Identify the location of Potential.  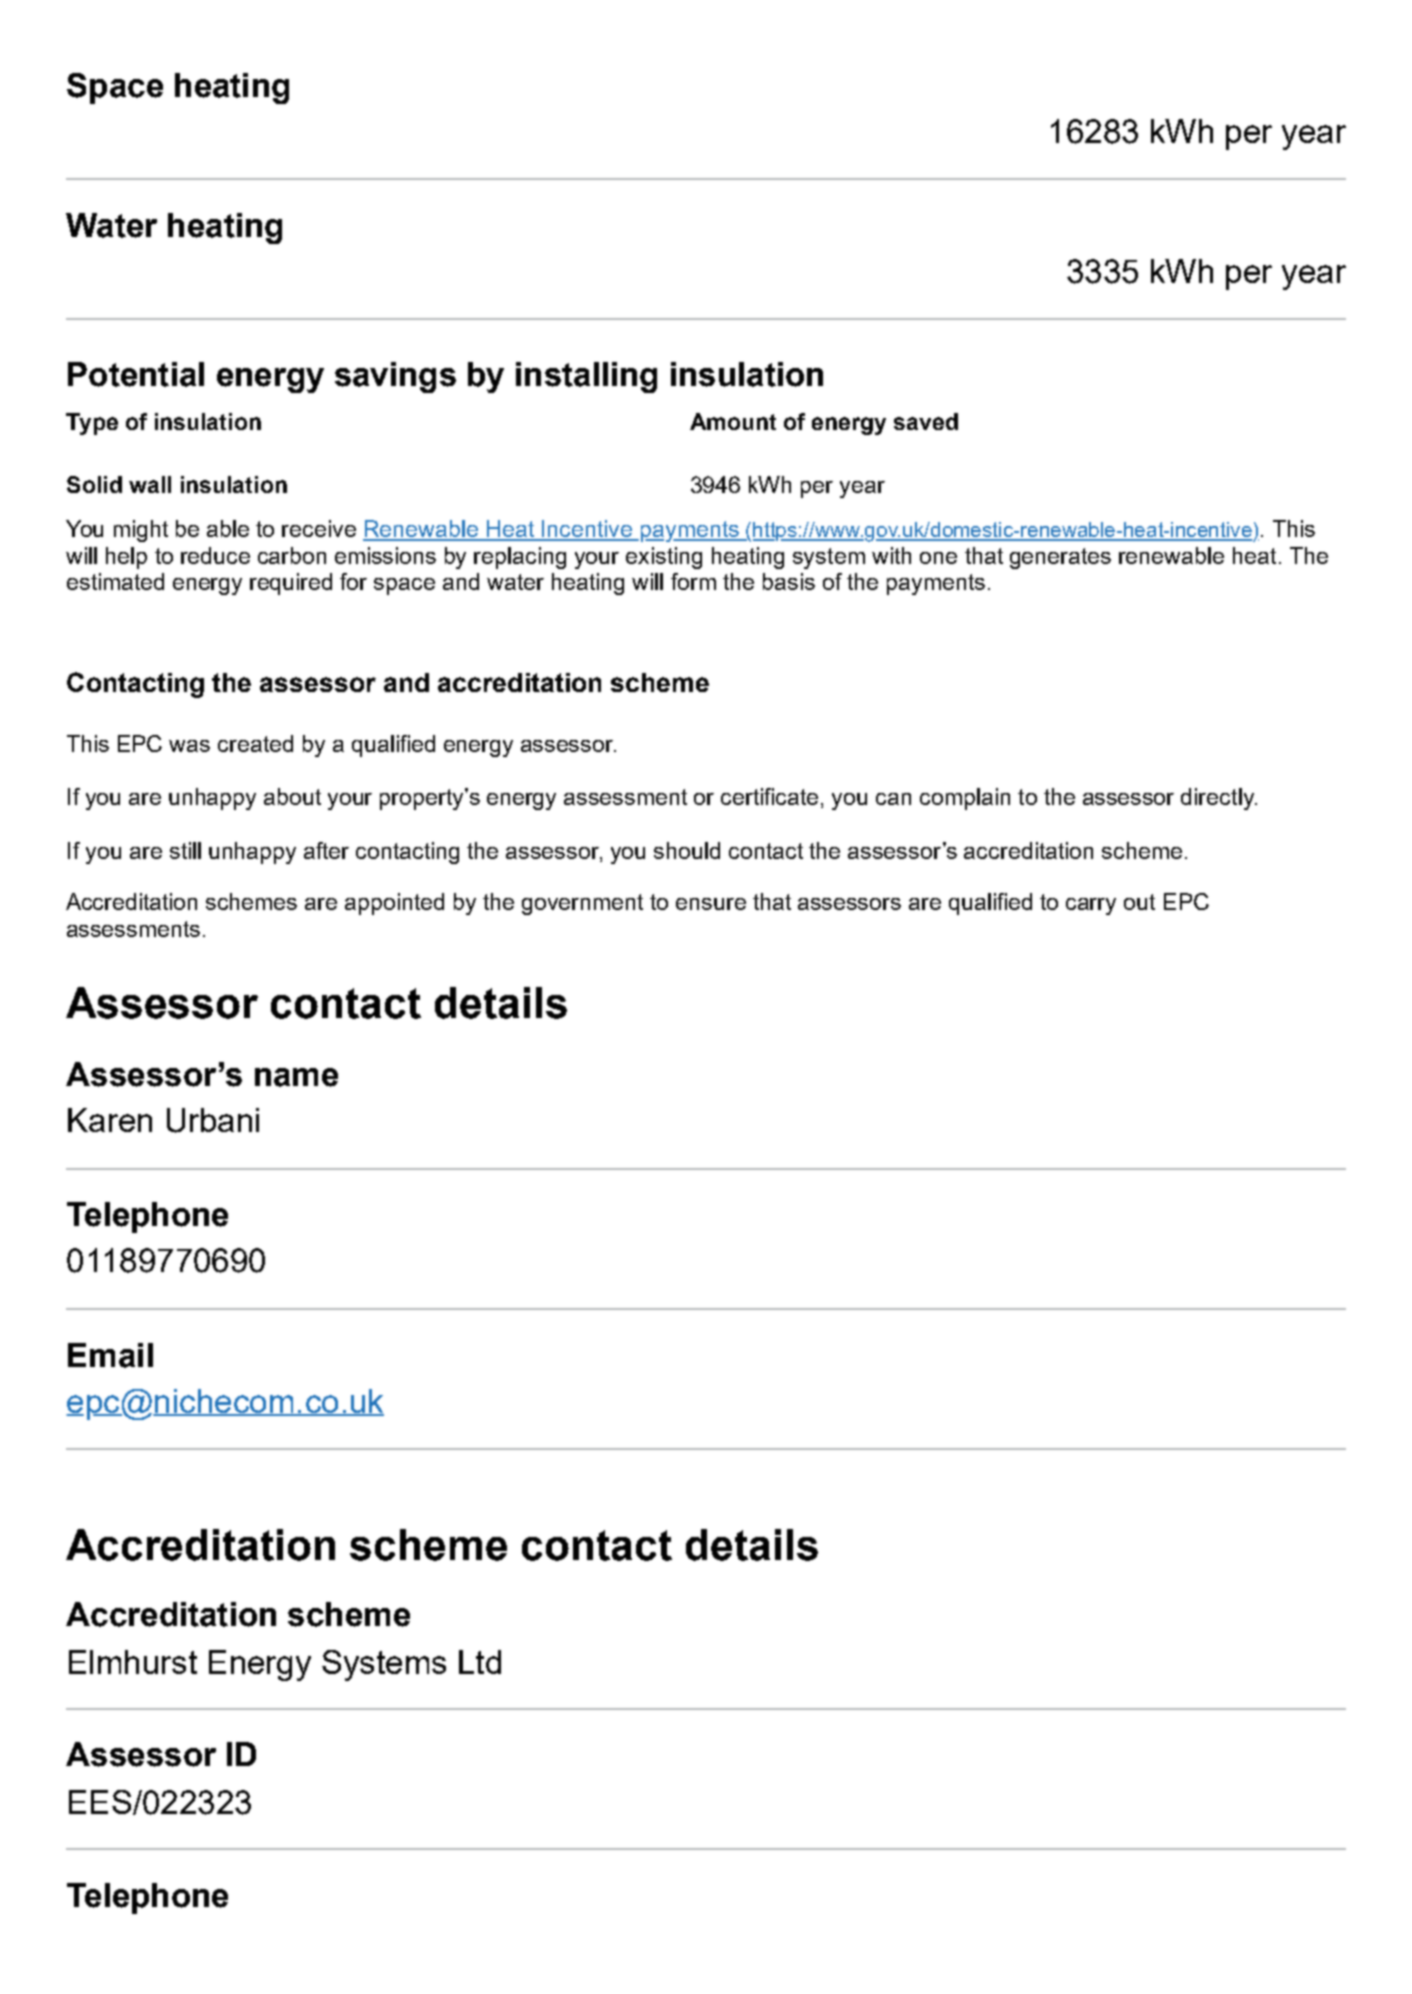
(136, 374).
